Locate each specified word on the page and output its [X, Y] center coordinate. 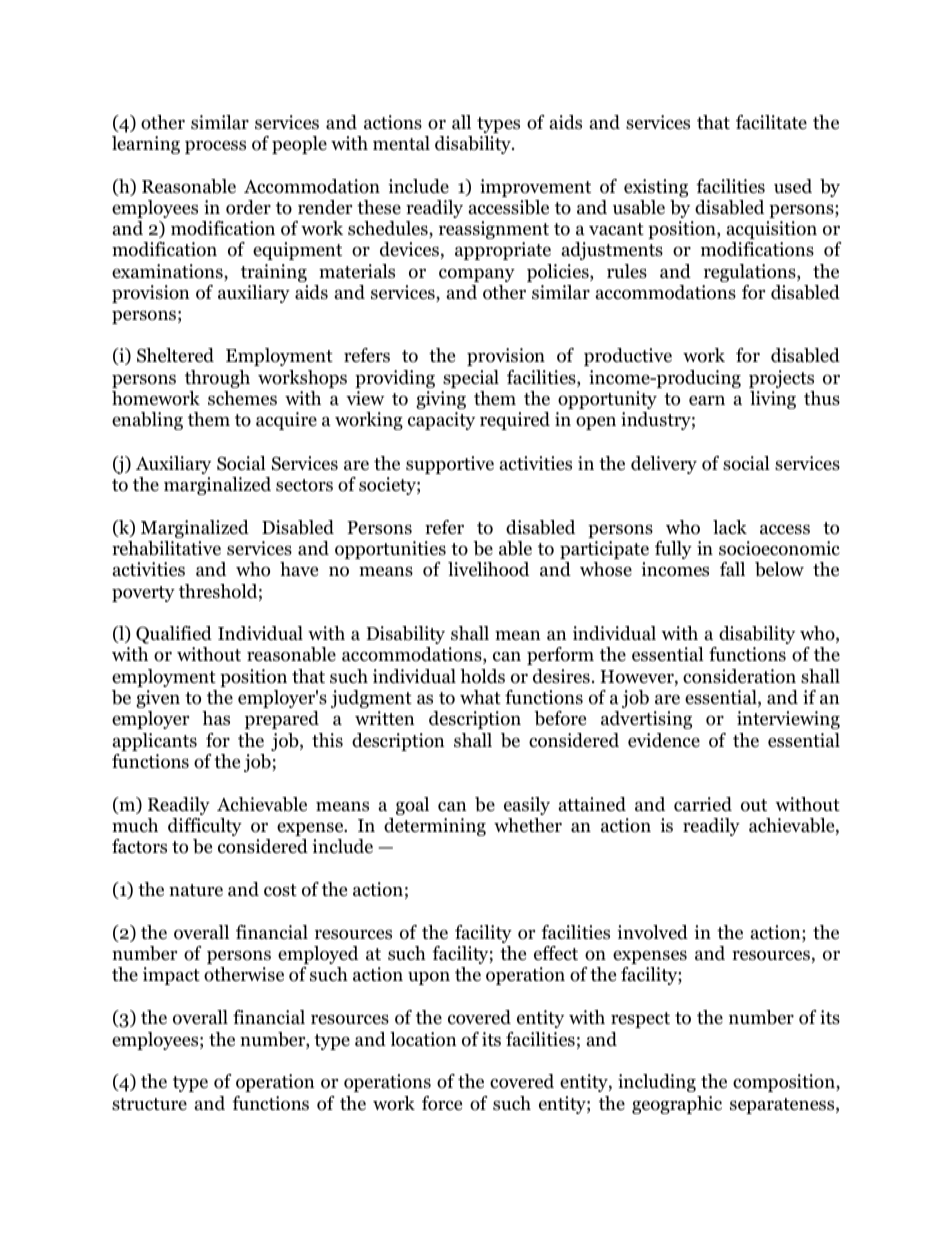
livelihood [488, 569]
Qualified [174, 635]
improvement [535, 188]
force [442, 1103]
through [217, 379]
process [215, 147]
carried [703, 804]
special [471, 379]
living [773, 400]
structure [149, 1104]
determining [435, 827]
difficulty [205, 827]
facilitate [771, 122]
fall [732, 569]
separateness [783, 1106]
